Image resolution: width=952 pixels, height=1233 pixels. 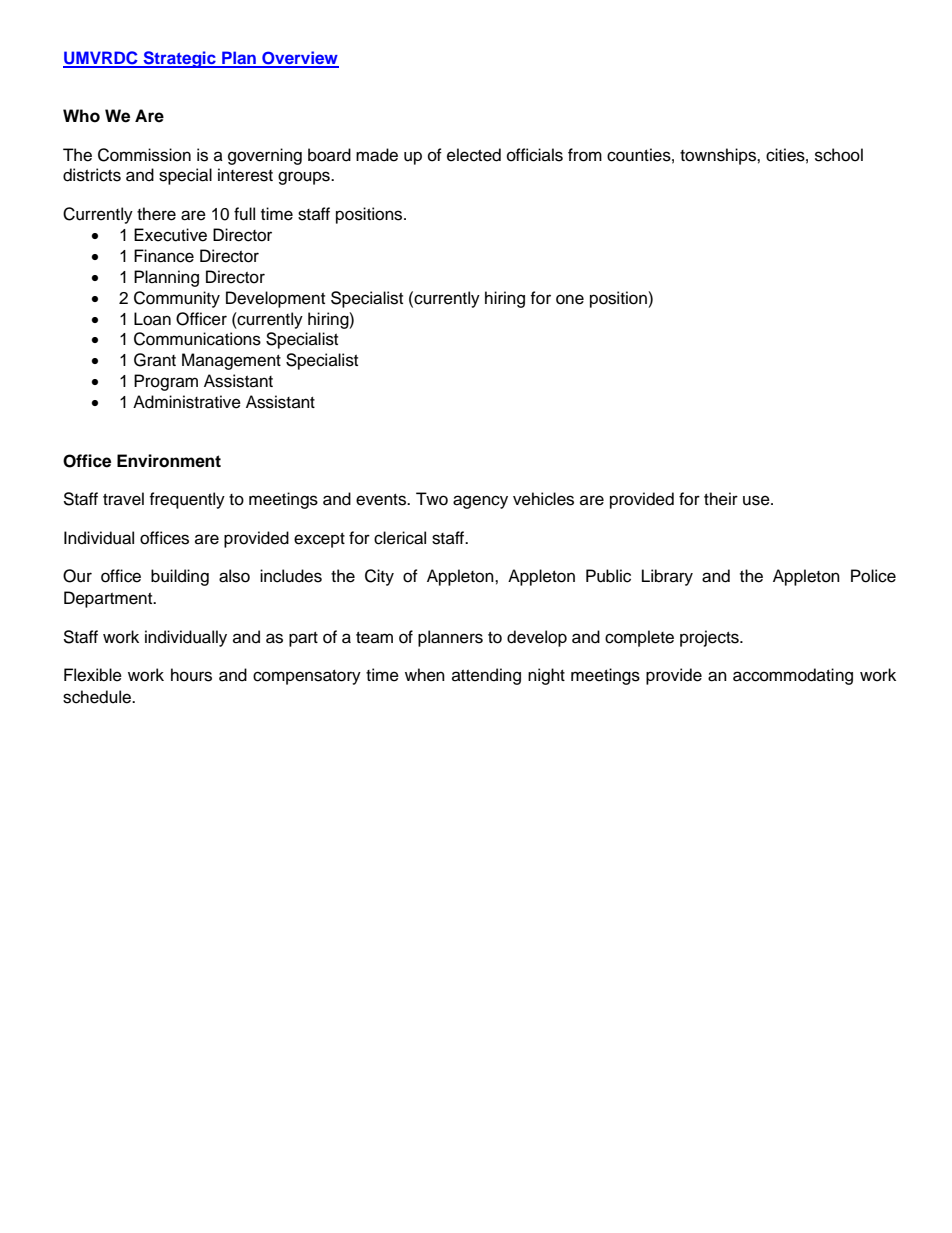 What do you see at coordinates (191, 675) in the screenshot?
I see `hours` at bounding box center [191, 675].
